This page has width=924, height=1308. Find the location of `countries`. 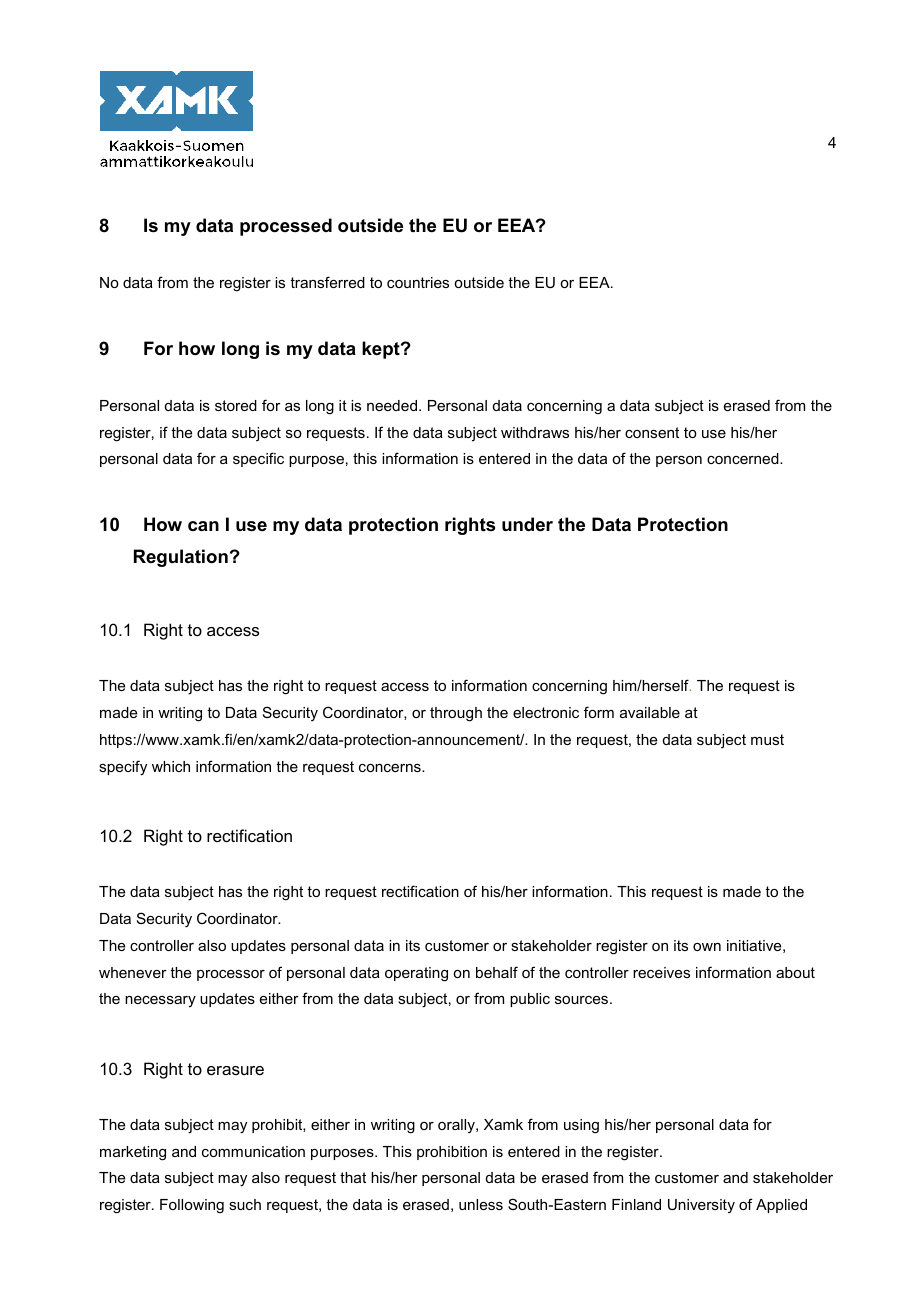

countries is located at coordinates (418, 282).
